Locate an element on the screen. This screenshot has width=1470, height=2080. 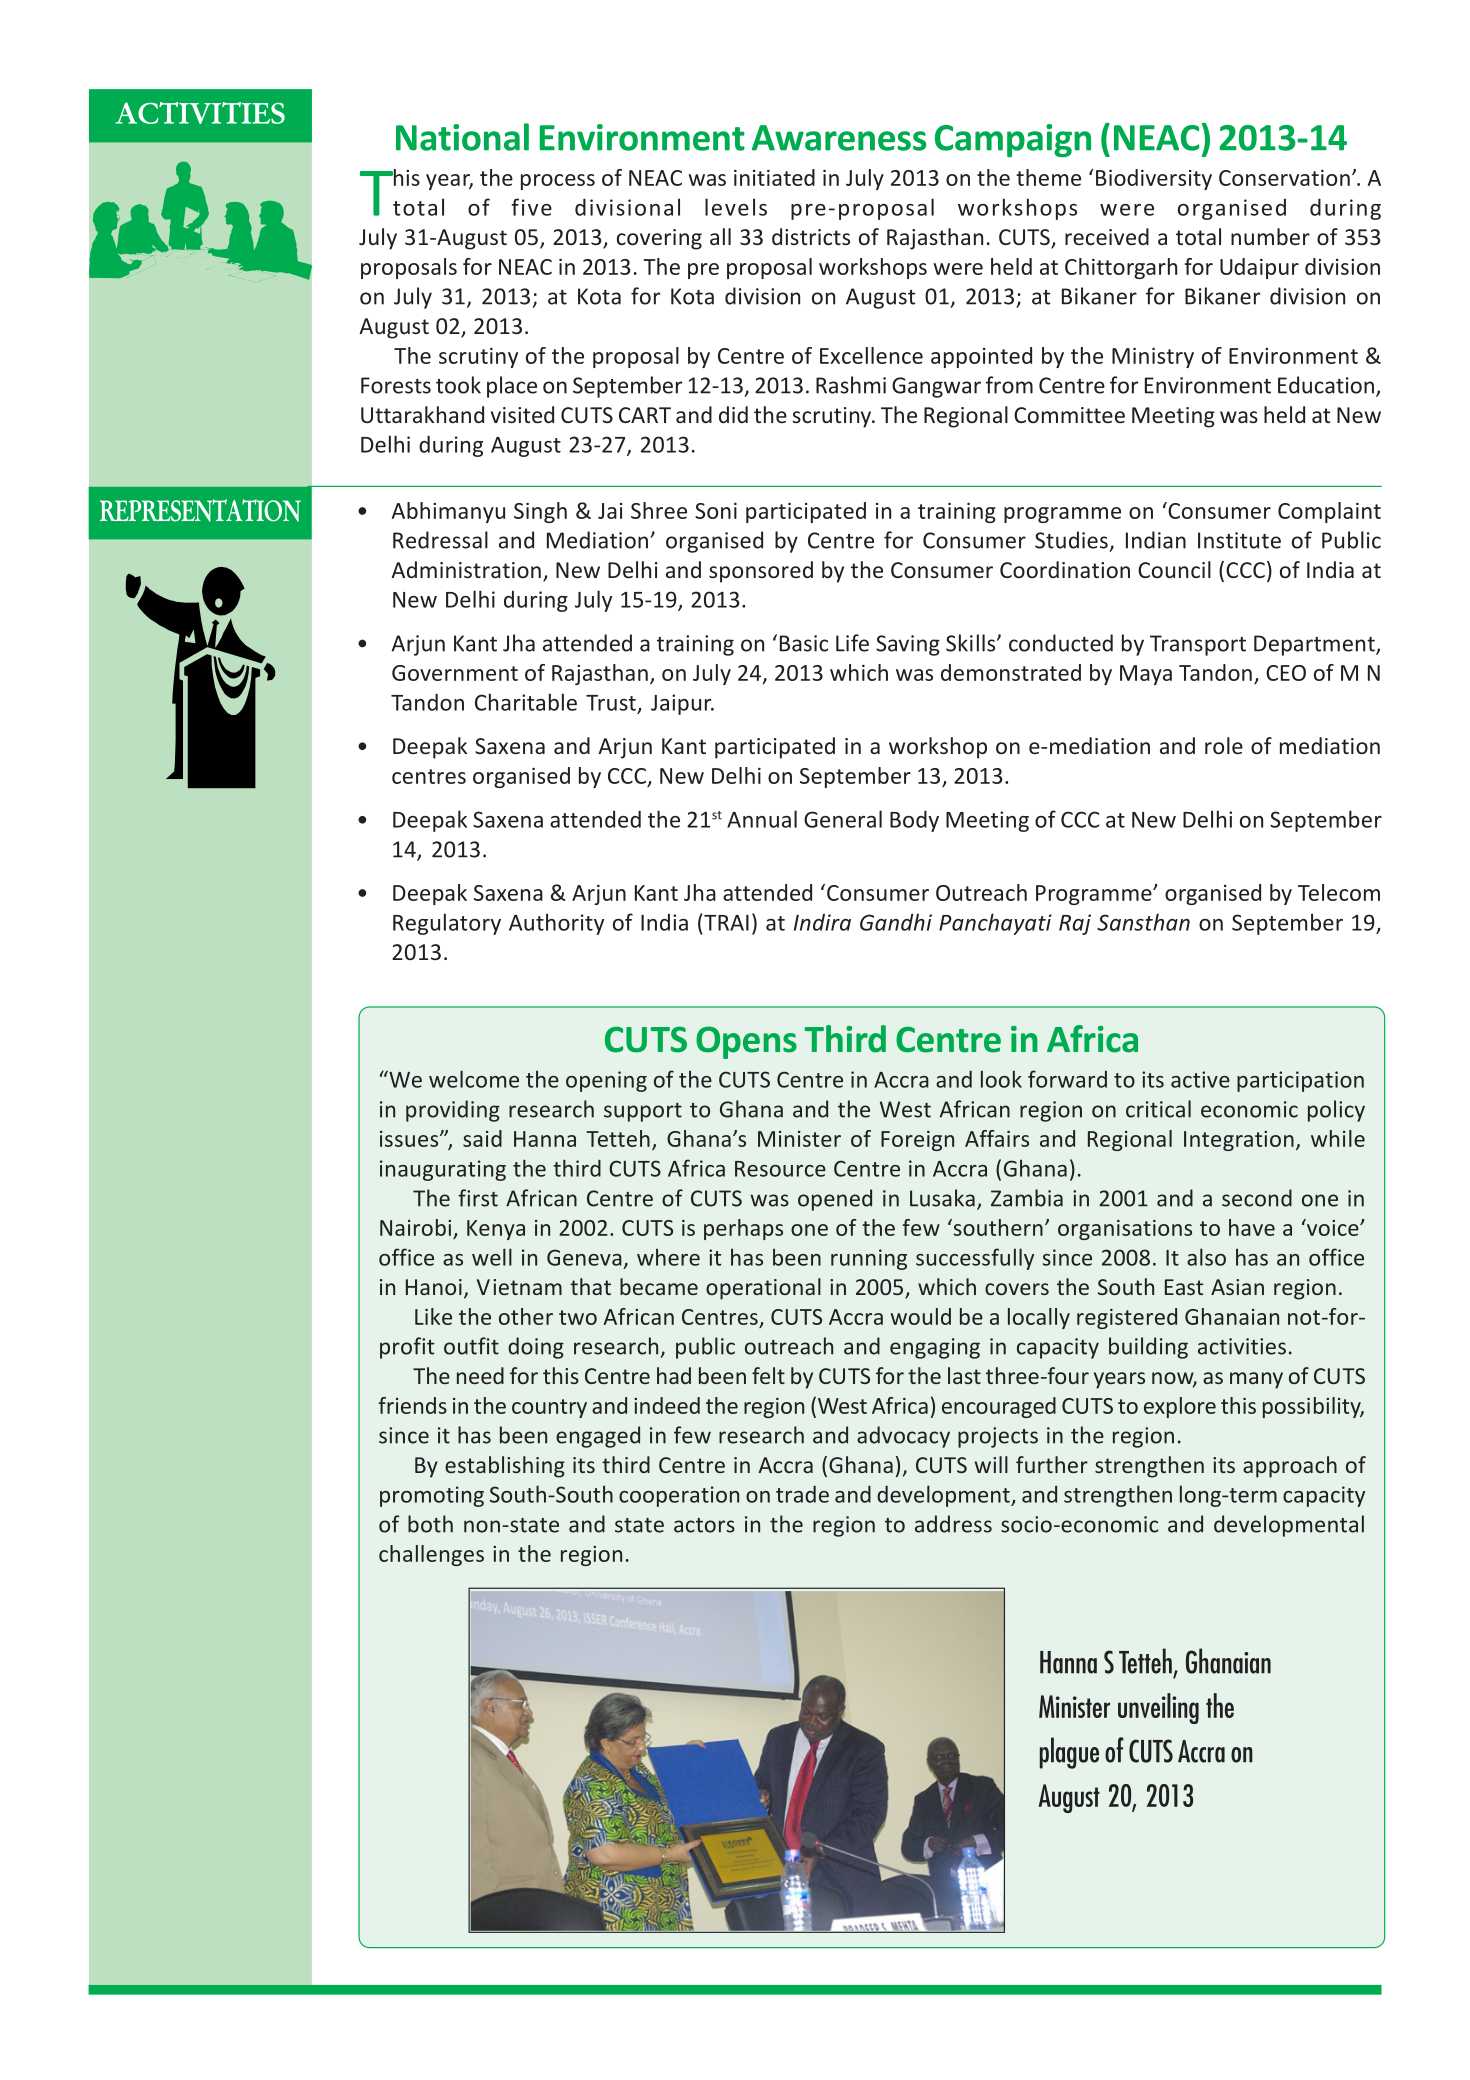
Regulatory is located at coordinates (447, 924).
